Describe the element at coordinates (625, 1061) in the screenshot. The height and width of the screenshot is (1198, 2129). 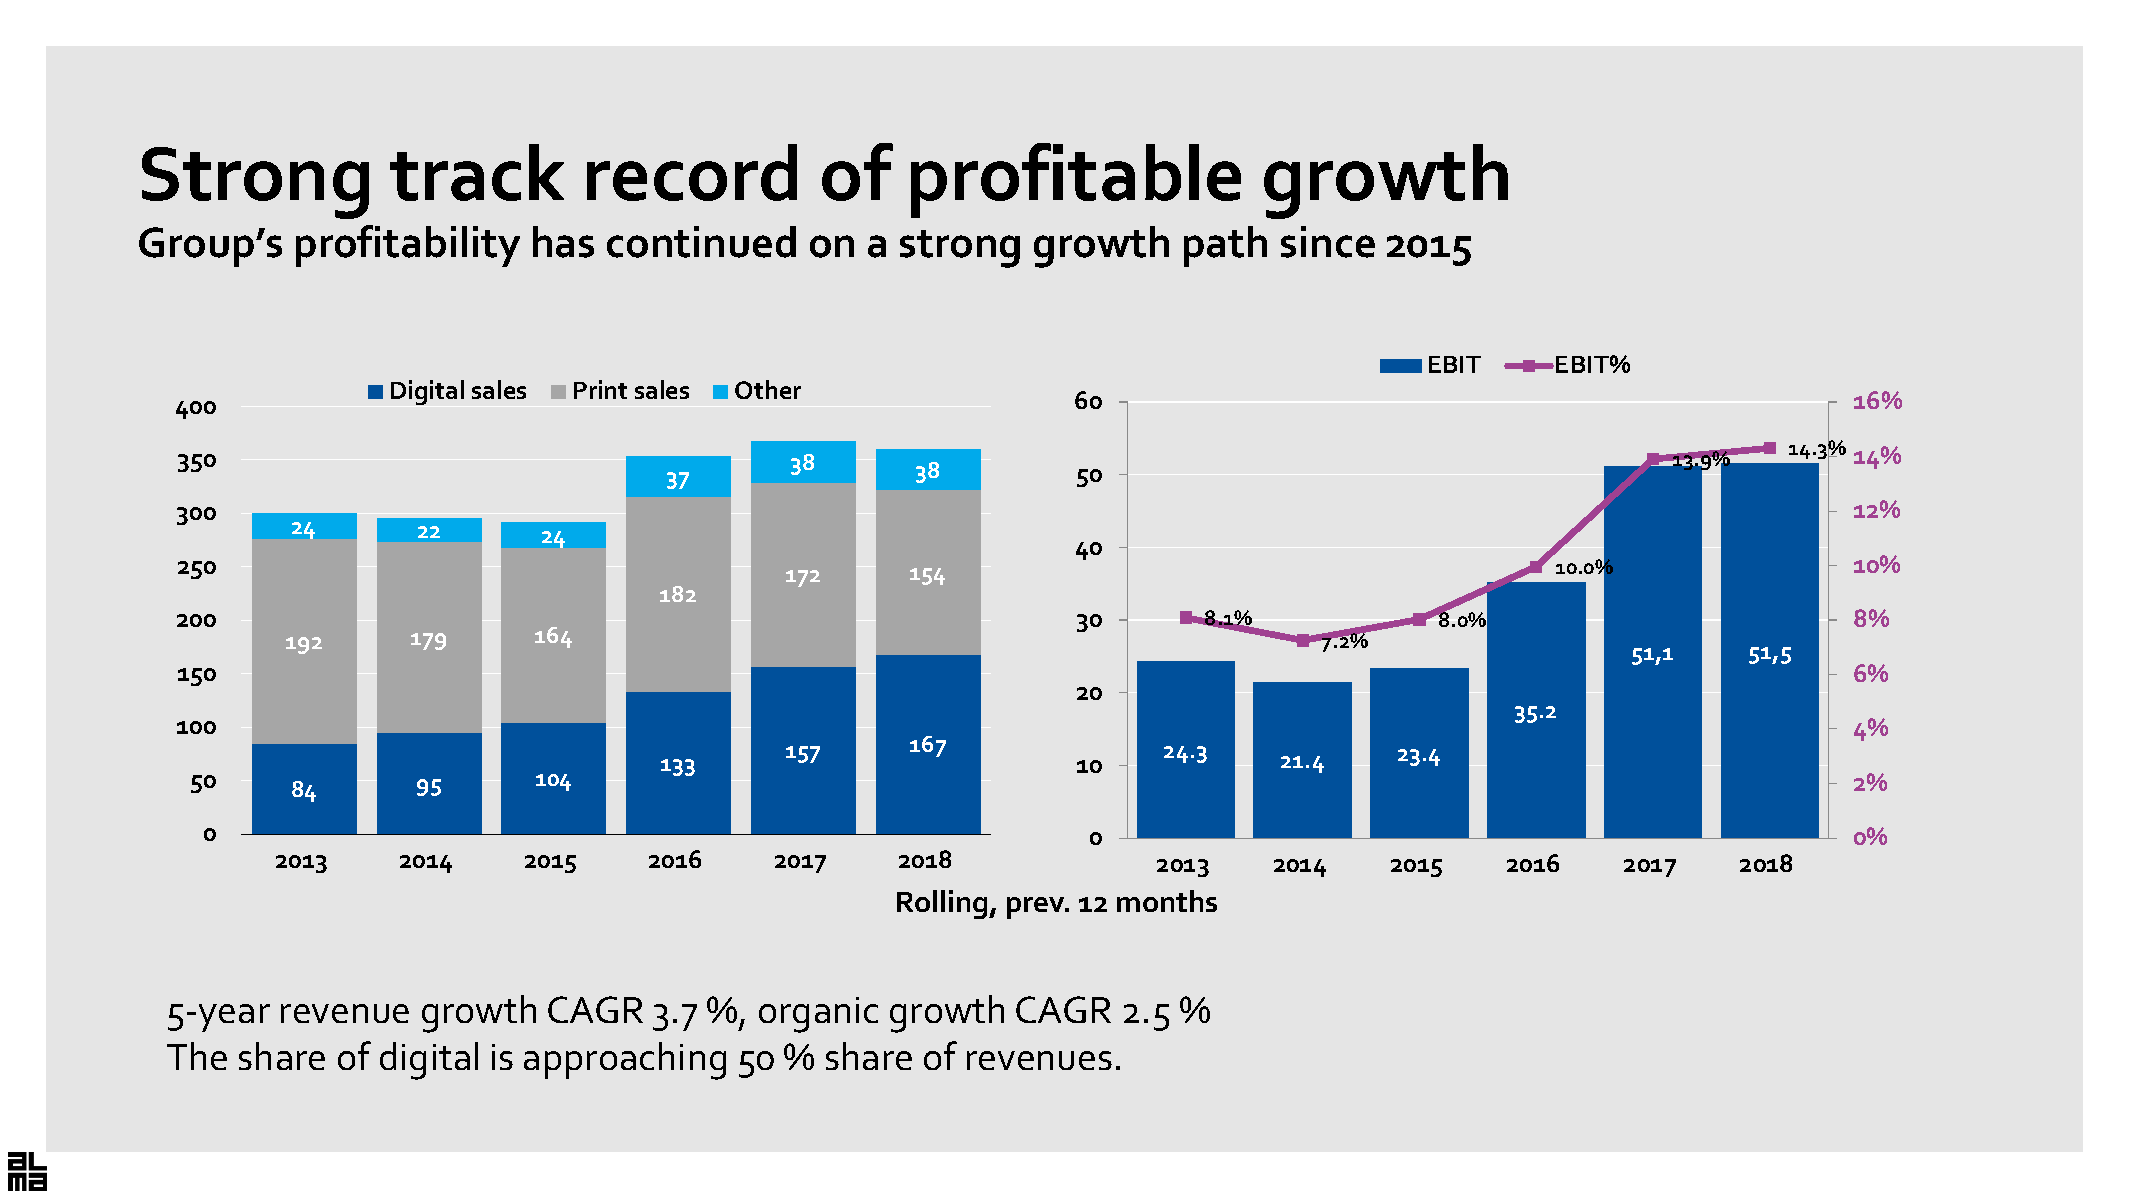
I see `approaching` at that location.
